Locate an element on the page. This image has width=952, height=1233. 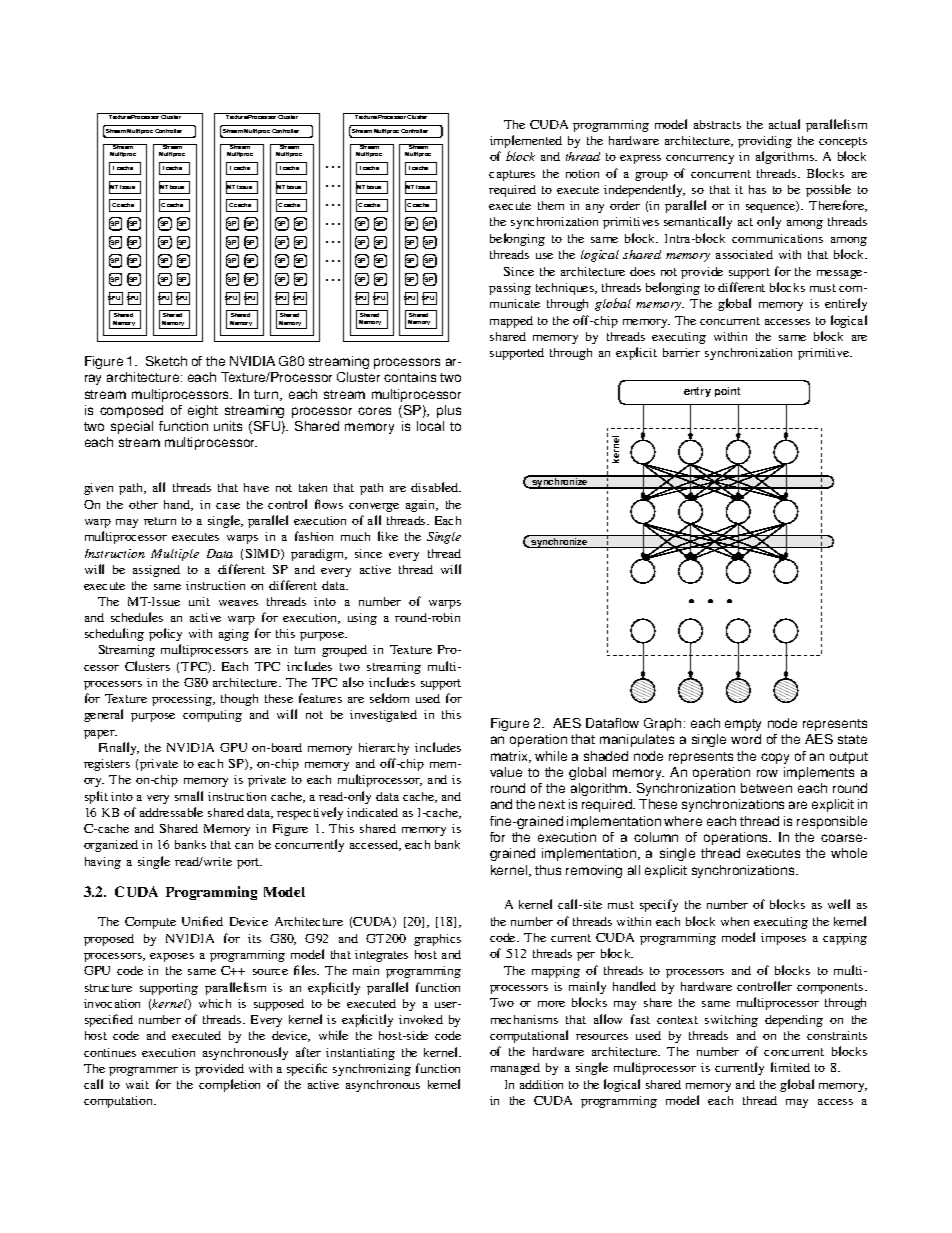
managed is located at coordinates (515, 1069).
